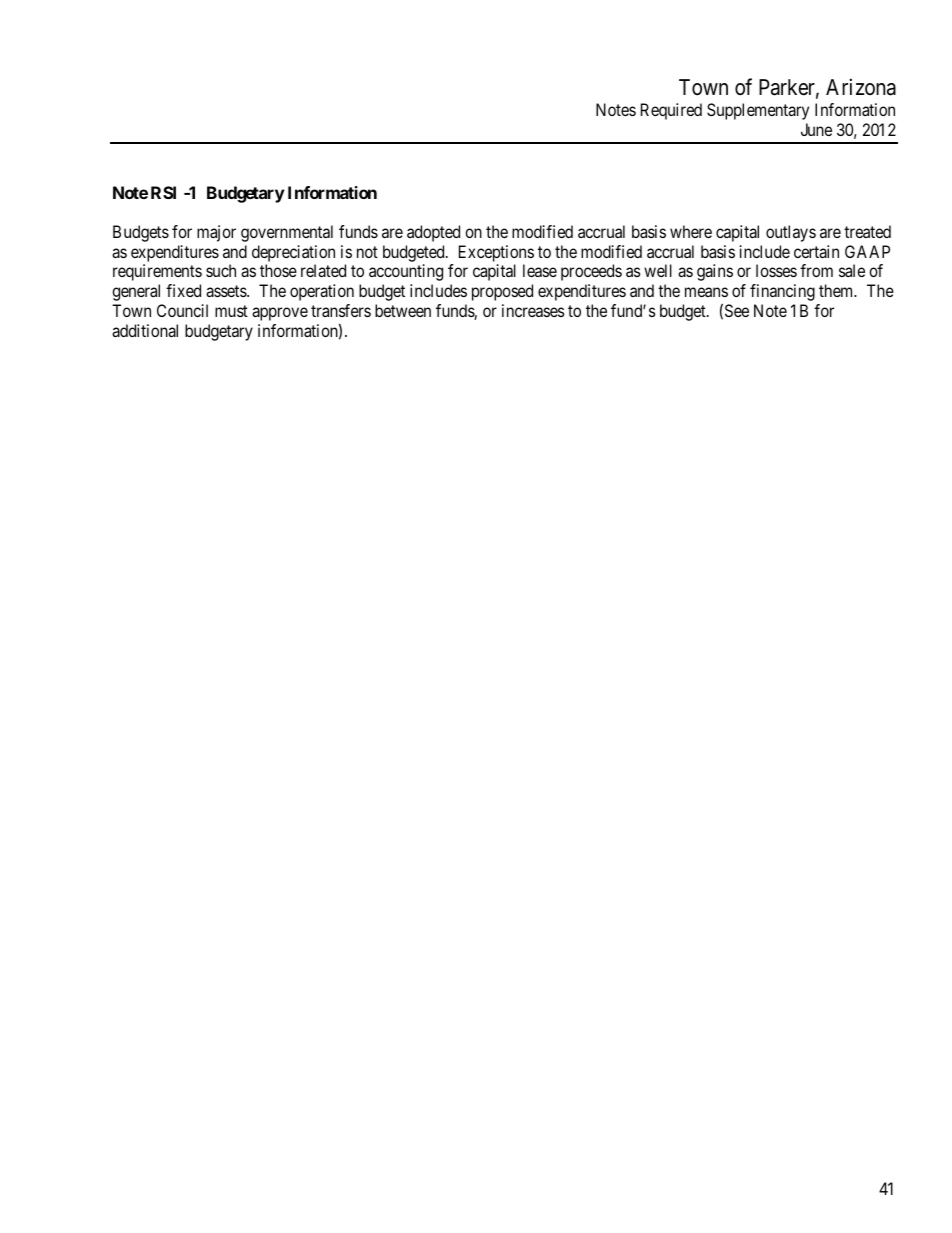  I want to click on Required, so click(671, 111).
